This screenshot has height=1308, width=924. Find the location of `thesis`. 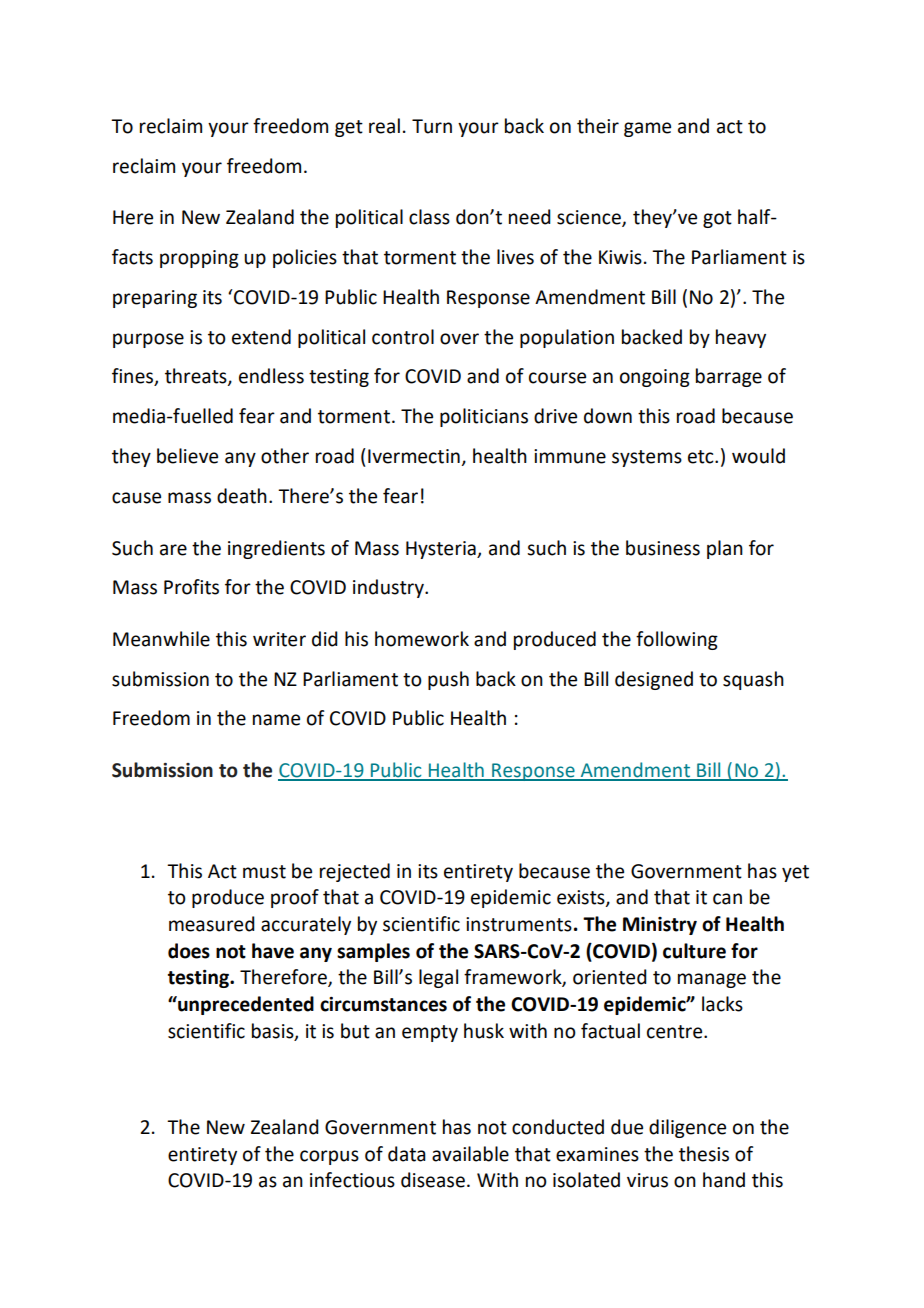

thesis is located at coordinates (704, 1154).
